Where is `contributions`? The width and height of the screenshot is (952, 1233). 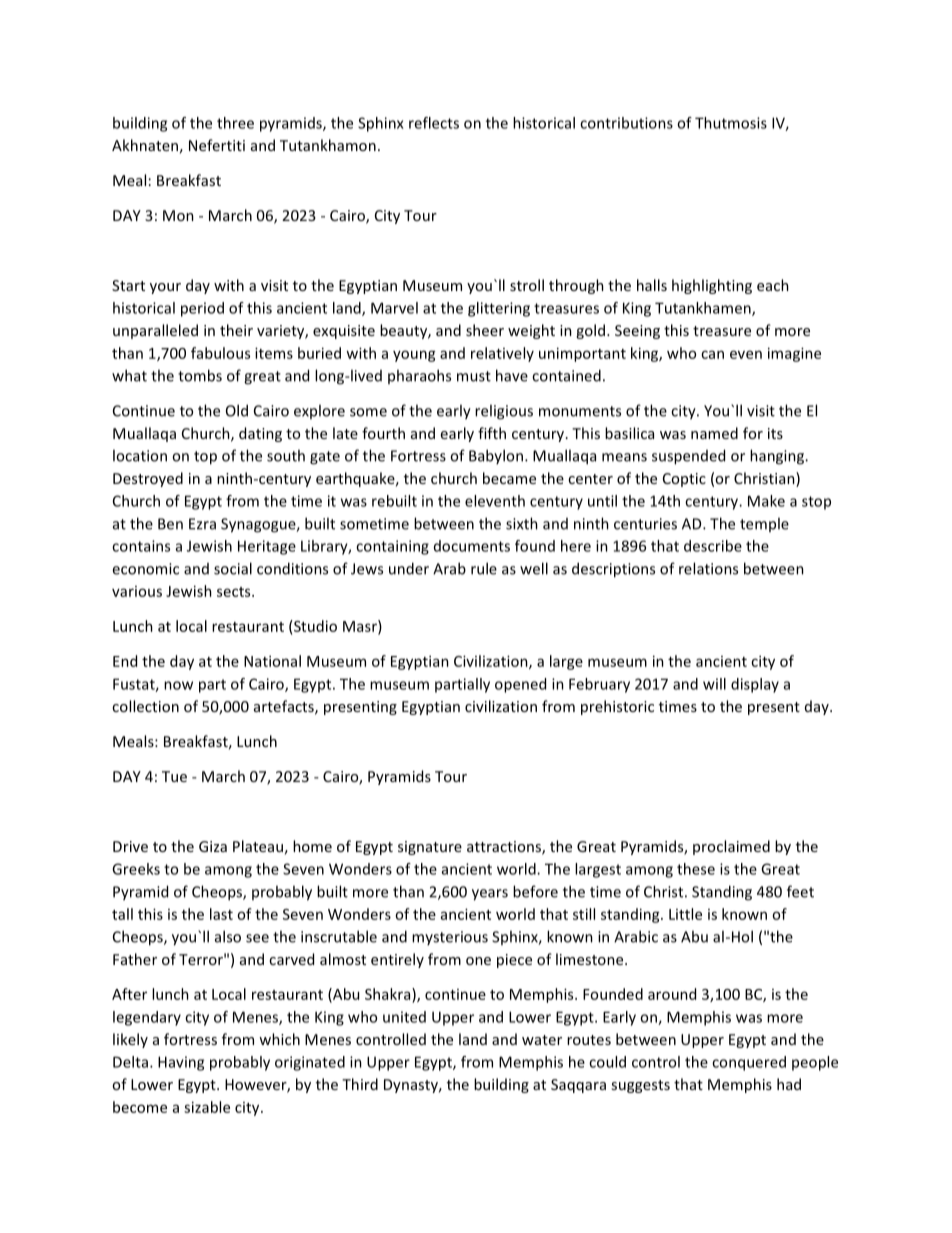
contributions is located at coordinates (626, 123).
